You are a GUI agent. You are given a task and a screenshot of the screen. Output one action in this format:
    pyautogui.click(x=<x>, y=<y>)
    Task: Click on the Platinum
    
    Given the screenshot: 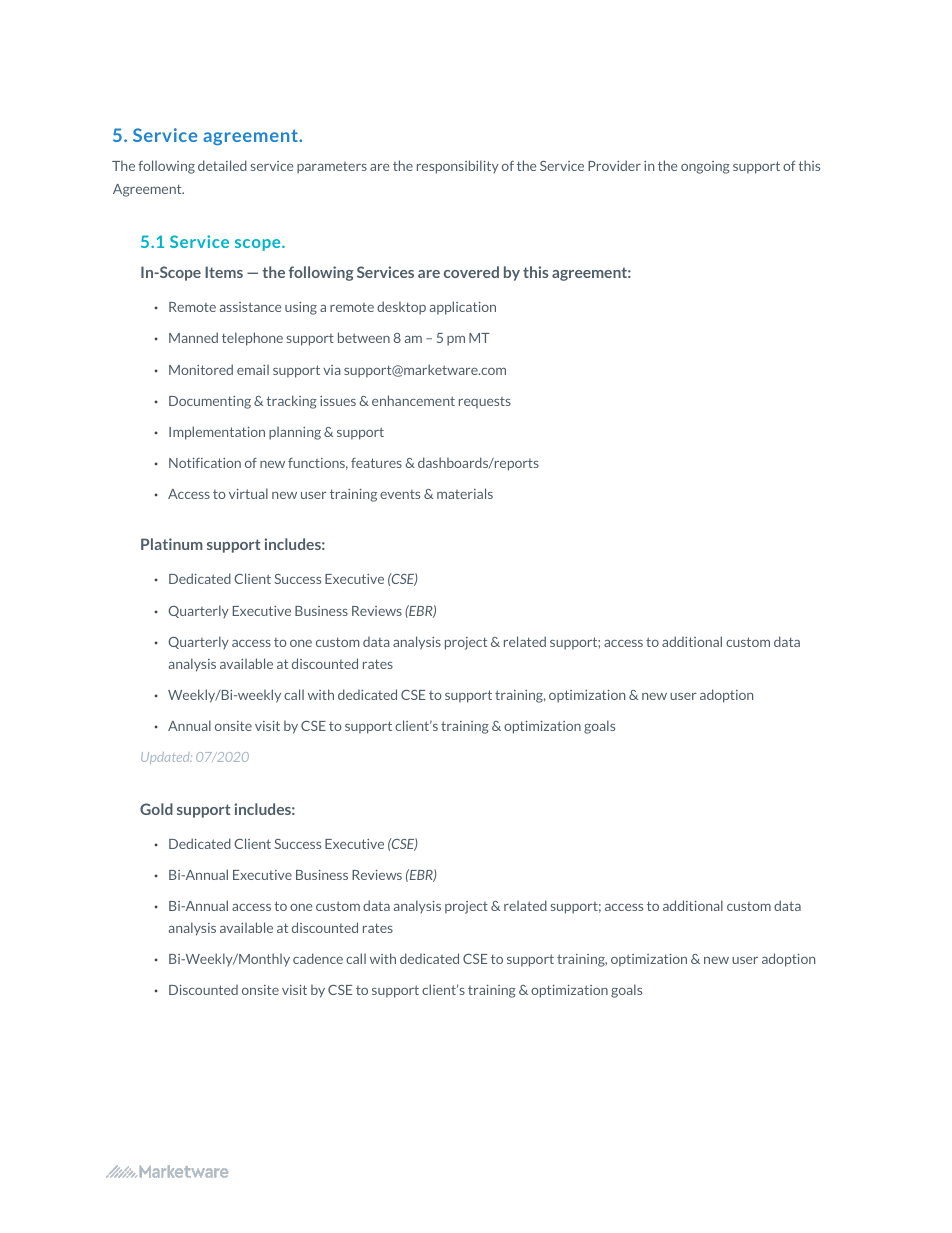 What is the action you would take?
    pyautogui.click(x=172, y=544)
